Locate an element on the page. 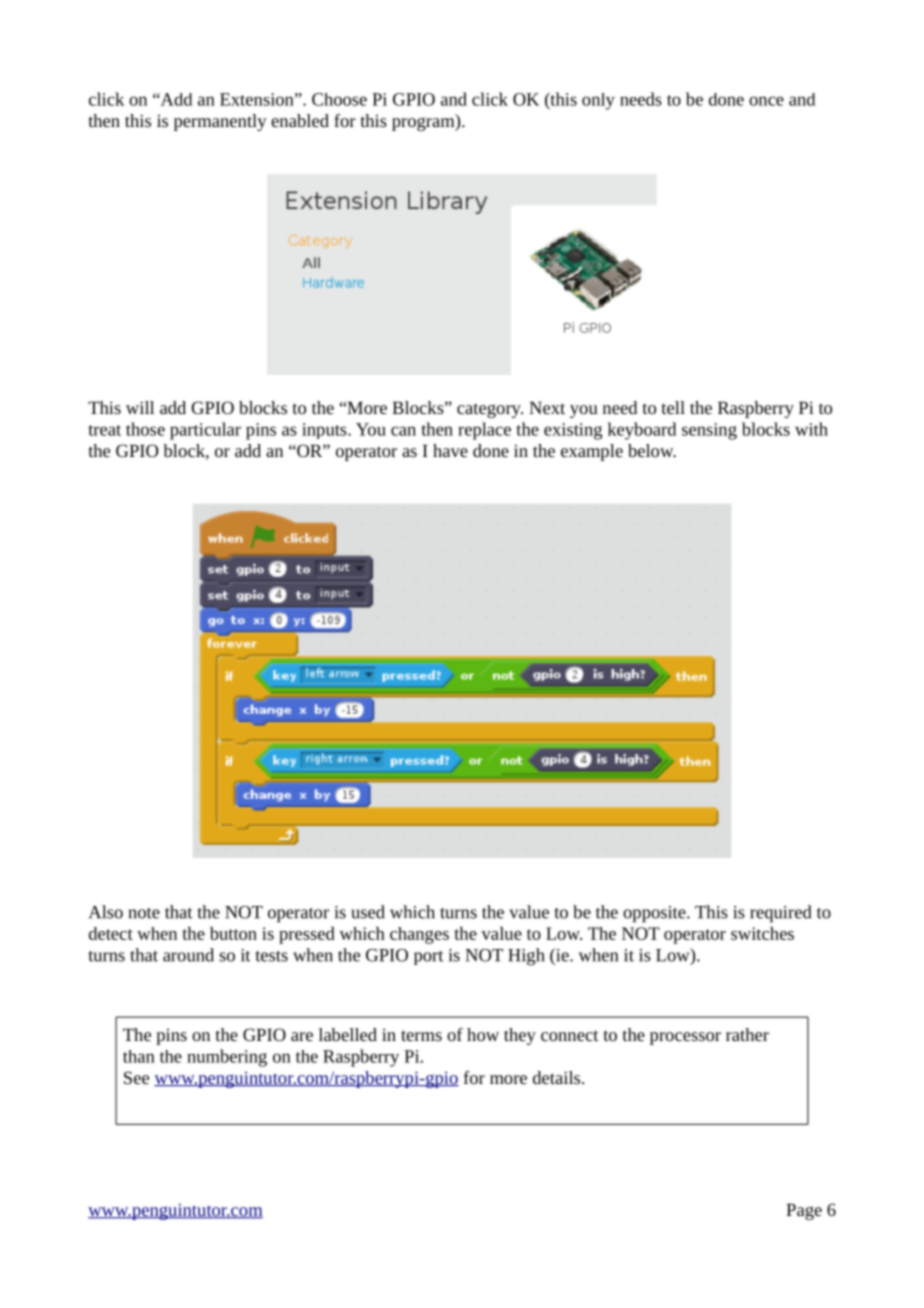  used is located at coordinates (368, 912).
